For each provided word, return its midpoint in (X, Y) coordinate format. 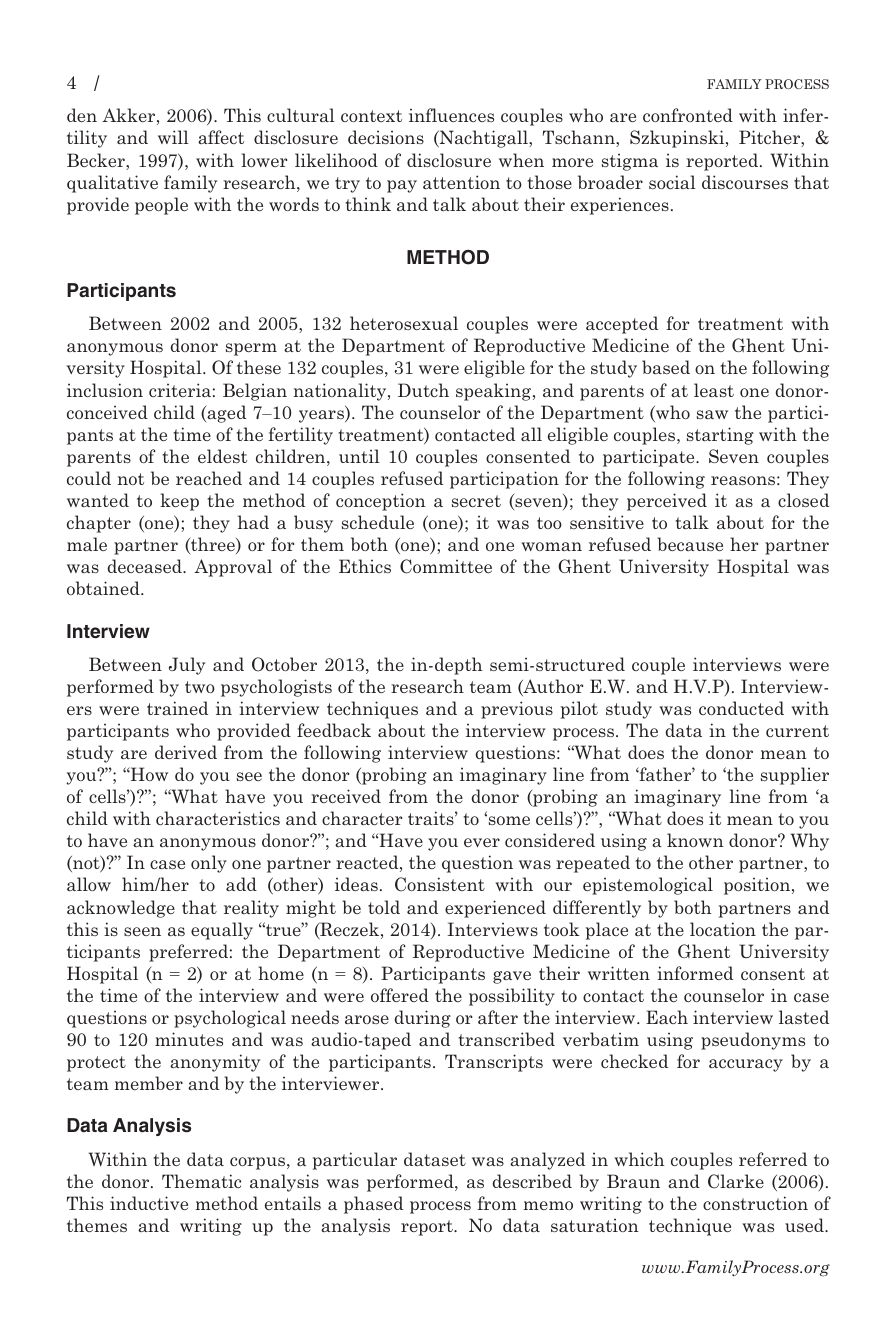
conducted (741, 708)
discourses (745, 182)
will (173, 137)
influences (451, 115)
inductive (149, 1203)
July (187, 666)
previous (517, 710)
